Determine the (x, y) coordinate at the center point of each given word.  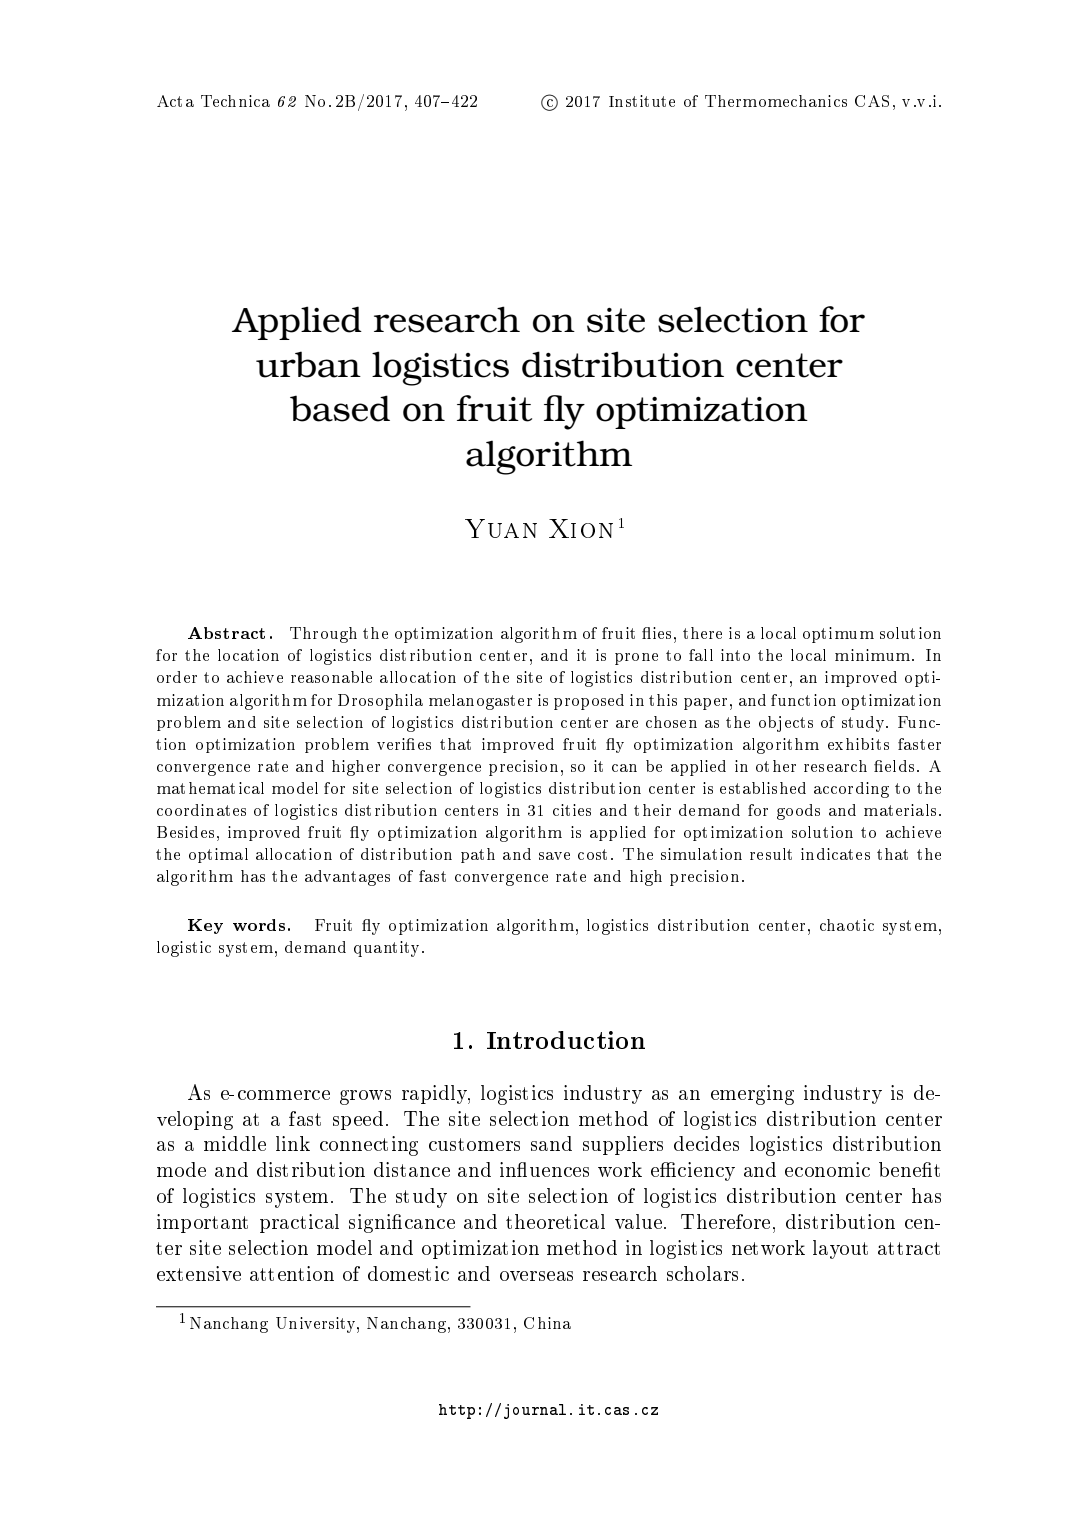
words (259, 925)
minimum (872, 655)
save (554, 856)
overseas (536, 1276)
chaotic (847, 925)
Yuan (501, 528)
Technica (235, 101)
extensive (199, 1273)
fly (564, 412)
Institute (642, 101)
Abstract (226, 633)
